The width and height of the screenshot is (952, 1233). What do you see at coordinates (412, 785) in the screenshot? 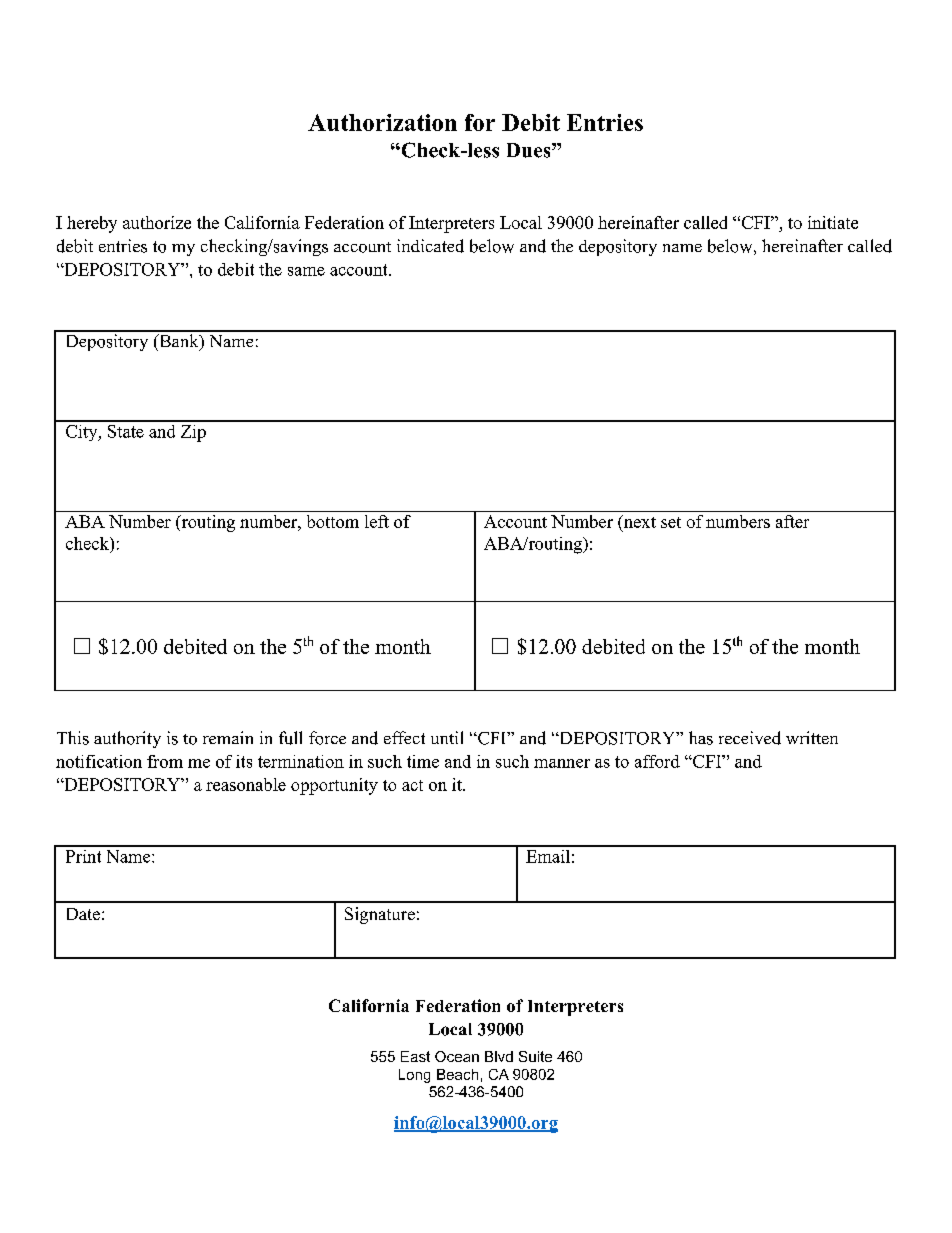
I see `act` at bounding box center [412, 785].
